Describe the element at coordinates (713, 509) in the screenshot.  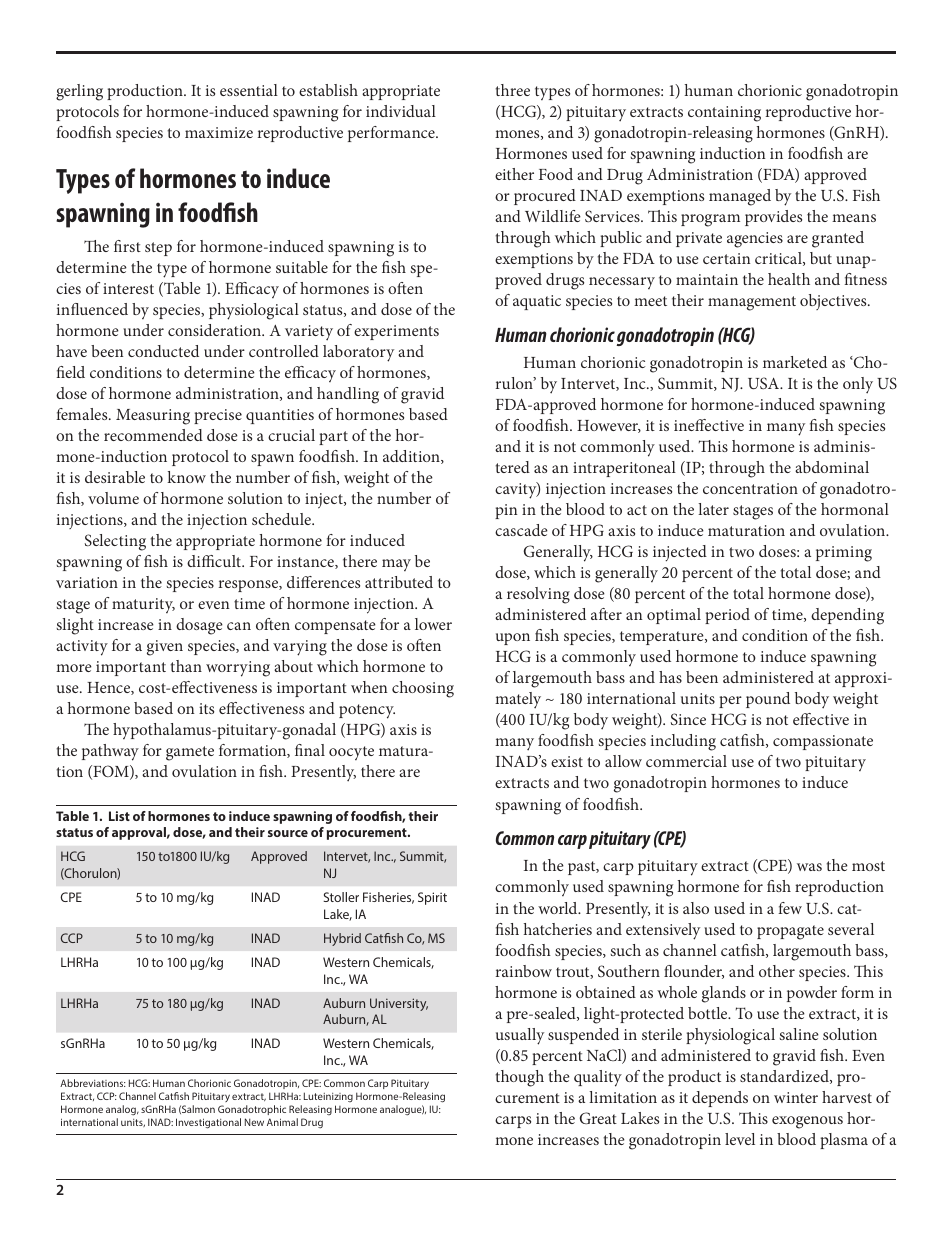
I see `later` at that location.
